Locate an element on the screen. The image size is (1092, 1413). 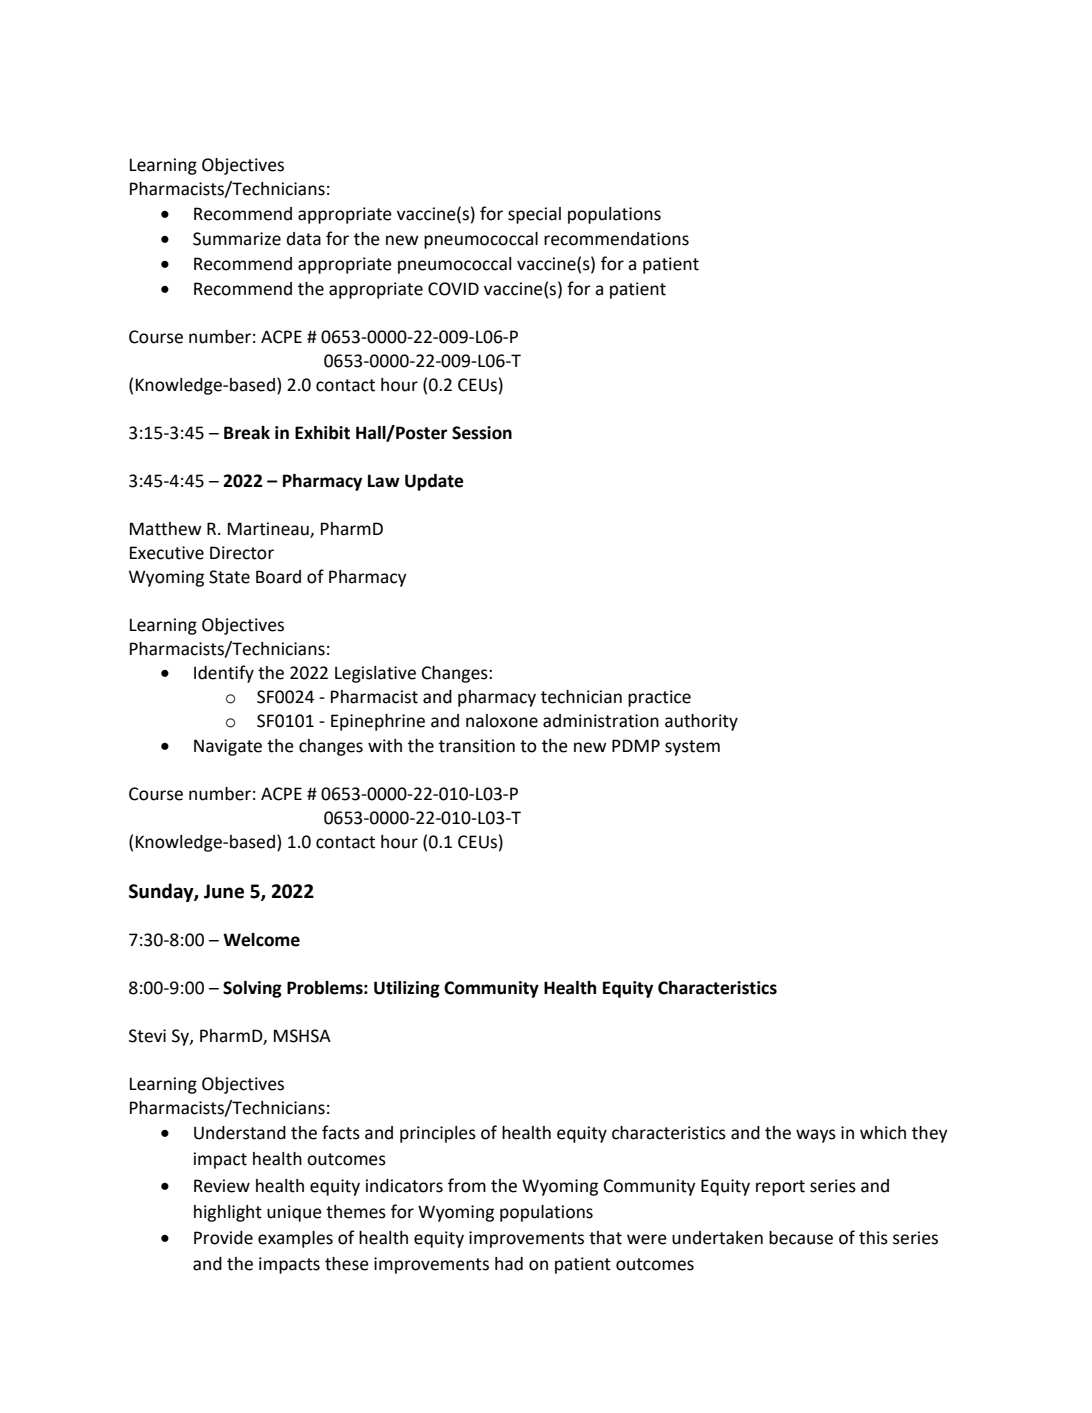
COVID is located at coordinates (453, 289).
